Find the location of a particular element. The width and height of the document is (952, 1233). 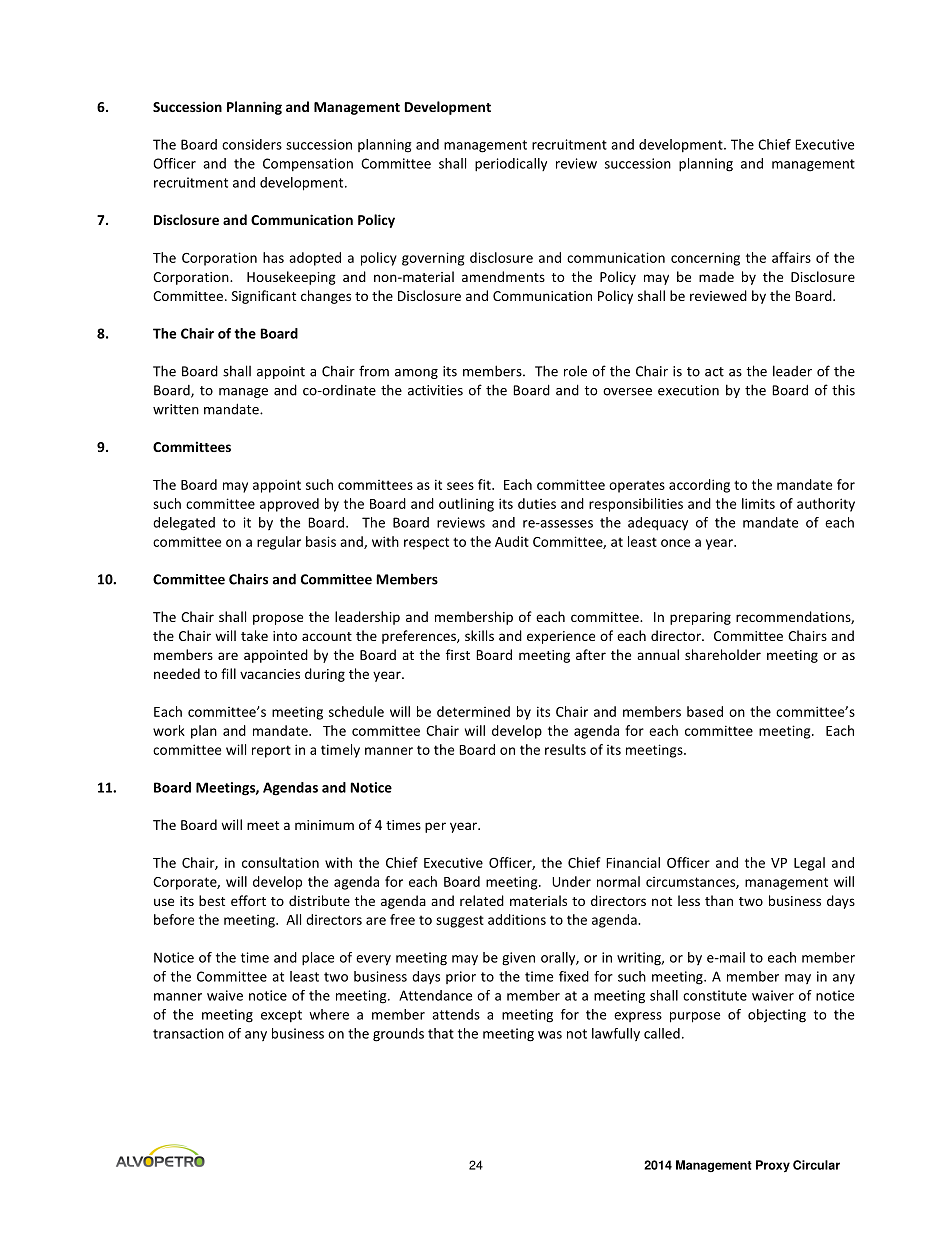

results is located at coordinates (565, 749).
